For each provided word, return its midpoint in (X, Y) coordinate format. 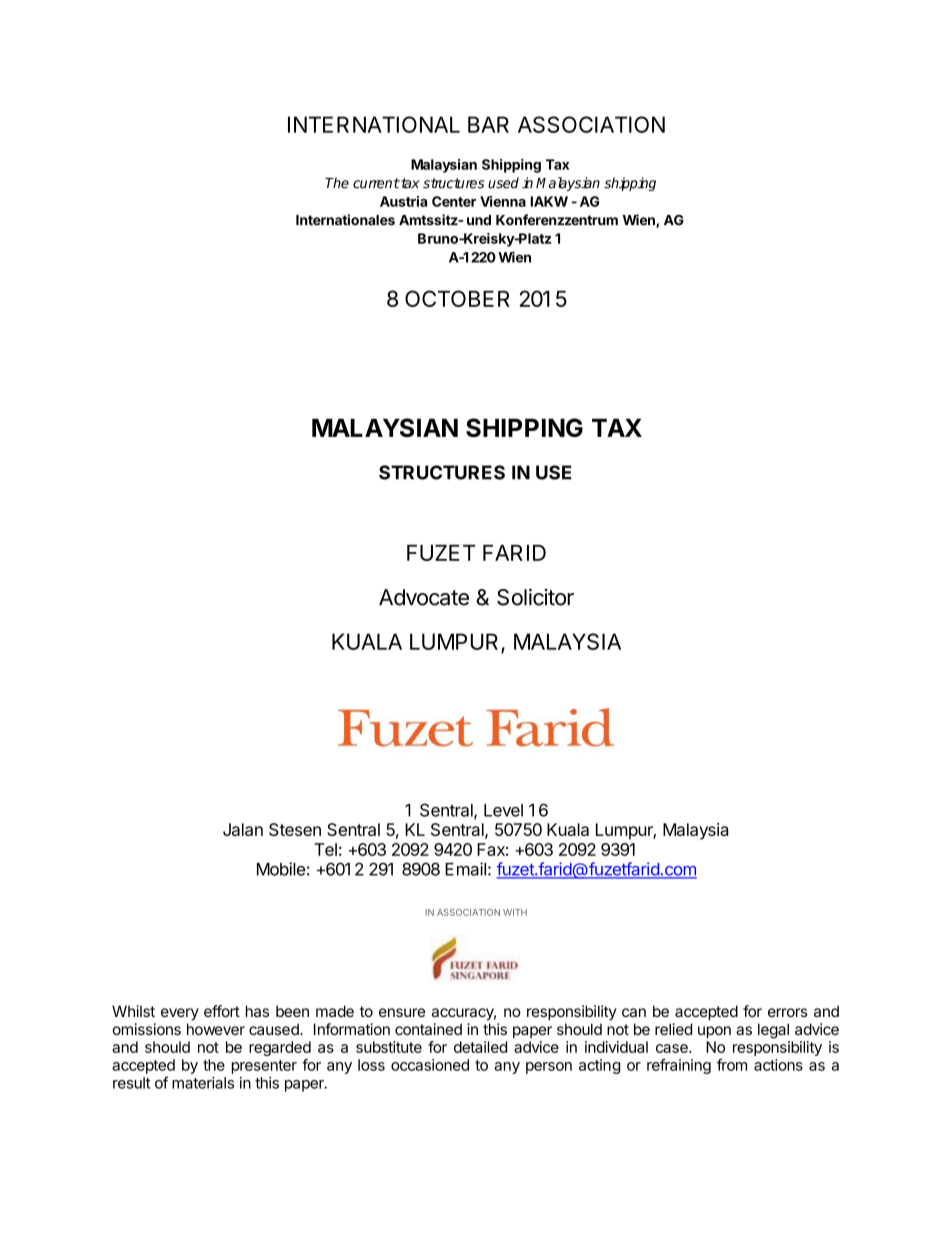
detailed (480, 1047)
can (634, 1012)
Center (454, 201)
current (376, 183)
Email (465, 869)
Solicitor (535, 597)
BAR (488, 124)
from (732, 1065)
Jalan (243, 829)
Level (503, 810)
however (216, 1029)
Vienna (503, 201)
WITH (515, 912)
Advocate (424, 597)
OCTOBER (457, 298)
